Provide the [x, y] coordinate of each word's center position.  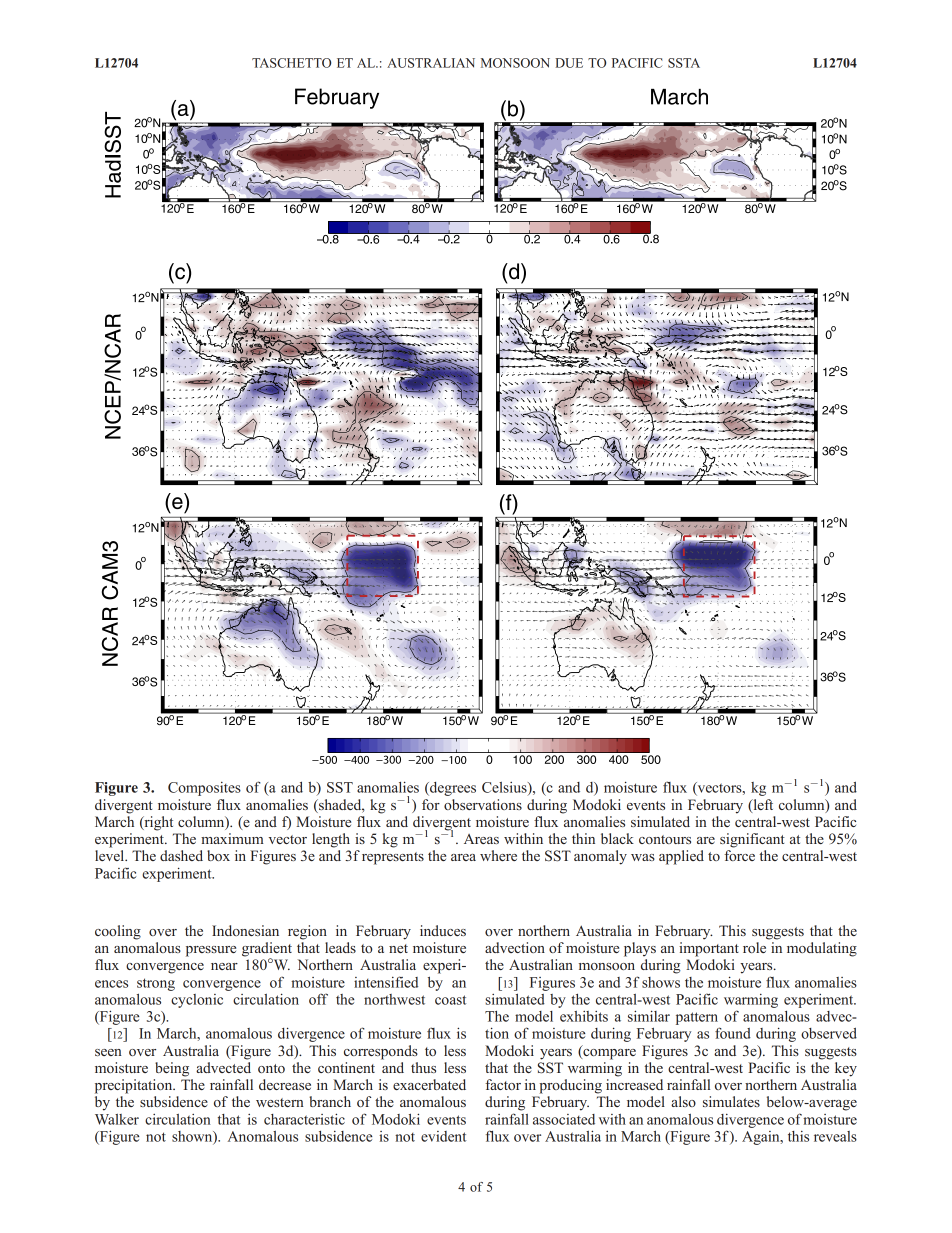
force [739, 855]
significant [752, 840]
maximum [232, 838]
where [498, 855]
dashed [181, 855]
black [617, 838]
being [172, 1069]
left [762, 805]
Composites [204, 789]
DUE [569, 63]
